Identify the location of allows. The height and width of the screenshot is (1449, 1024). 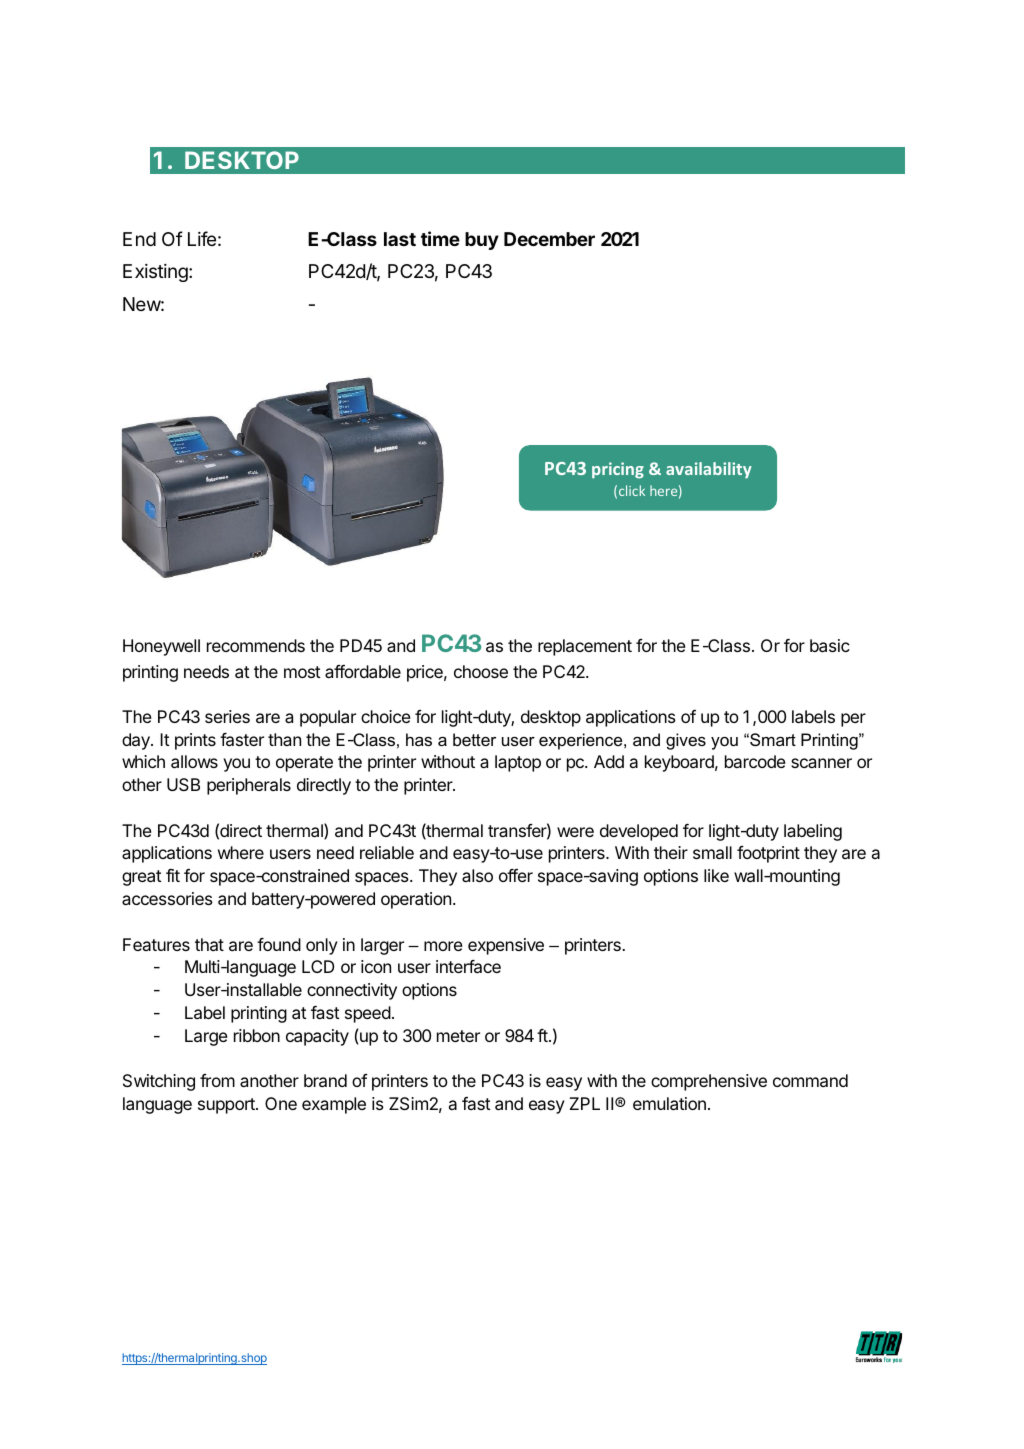
(194, 761).
